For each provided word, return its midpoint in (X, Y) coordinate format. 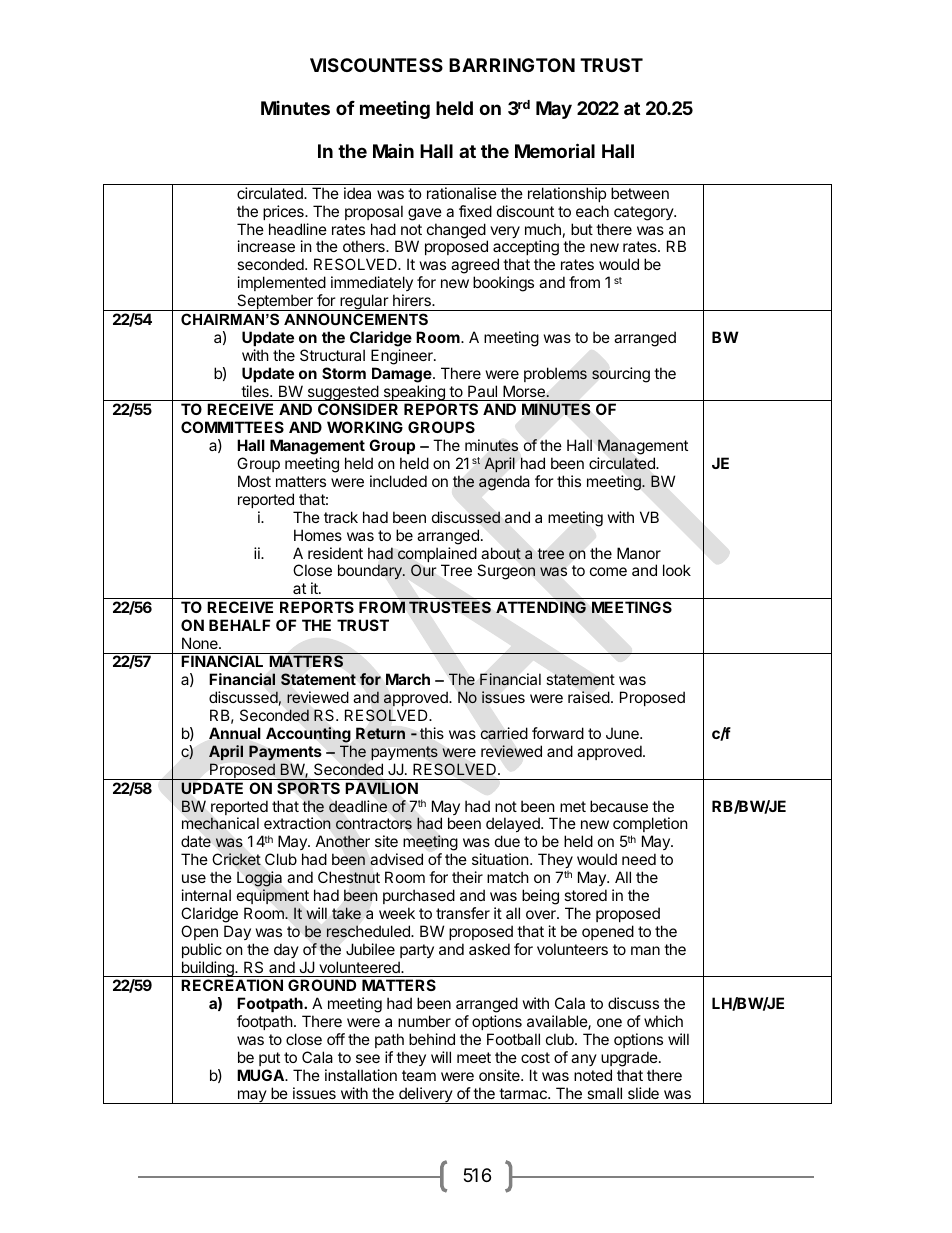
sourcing (621, 375)
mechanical (220, 823)
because (619, 806)
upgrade (629, 1059)
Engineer (403, 357)
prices (284, 212)
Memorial (555, 150)
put (269, 1059)
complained (437, 556)
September (275, 302)
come (608, 571)
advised (396, 859)
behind (432, 1039)
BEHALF (239, 625)
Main (393, 150)
